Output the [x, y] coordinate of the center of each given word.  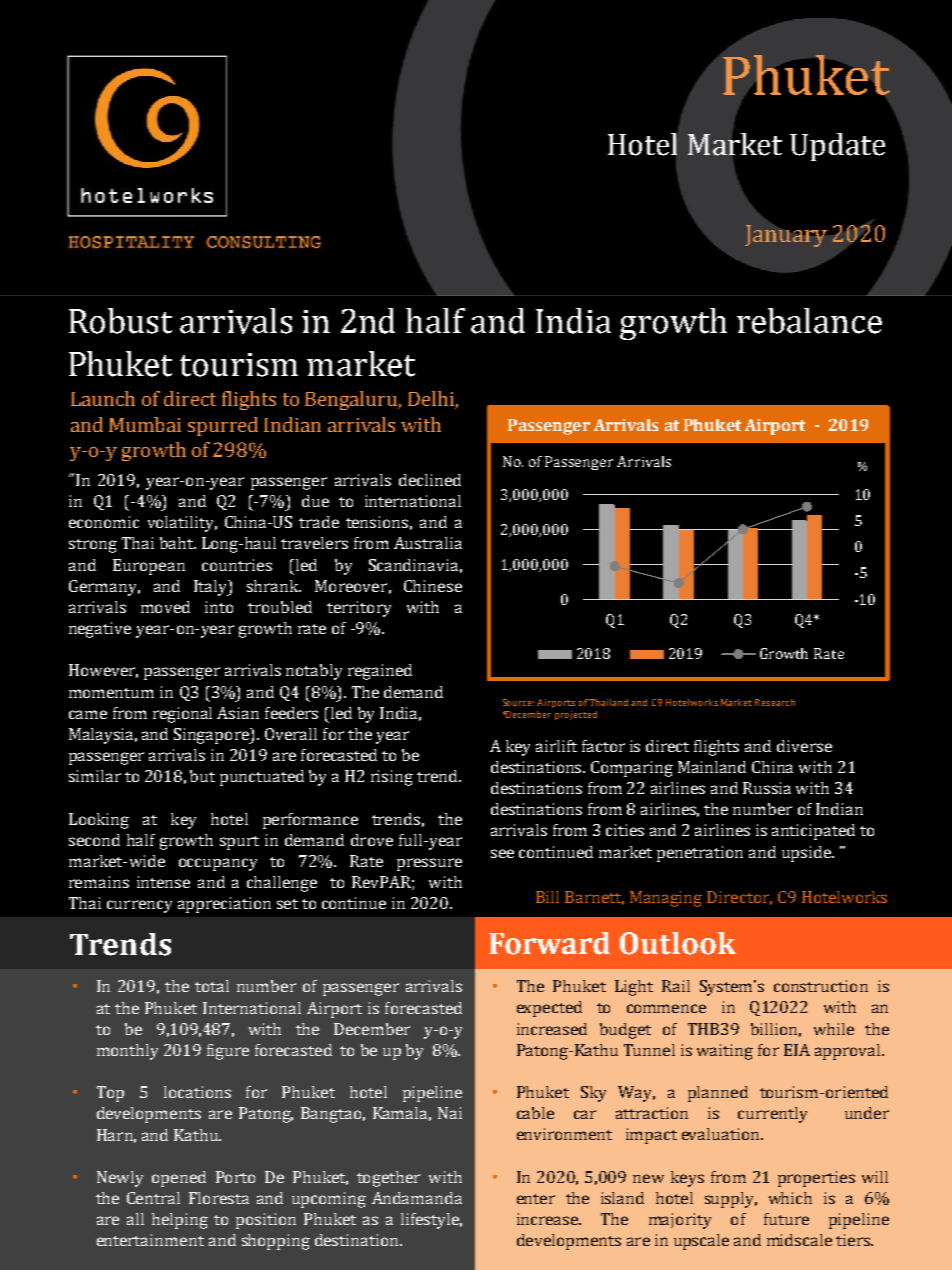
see [502, 853]
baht [177, 543]
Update [837, 147]
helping [180, 1221]
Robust [120, 321]
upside [808, 854]
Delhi [432, 400]
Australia [428, 543]
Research [775, 702]
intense [163, 882]
